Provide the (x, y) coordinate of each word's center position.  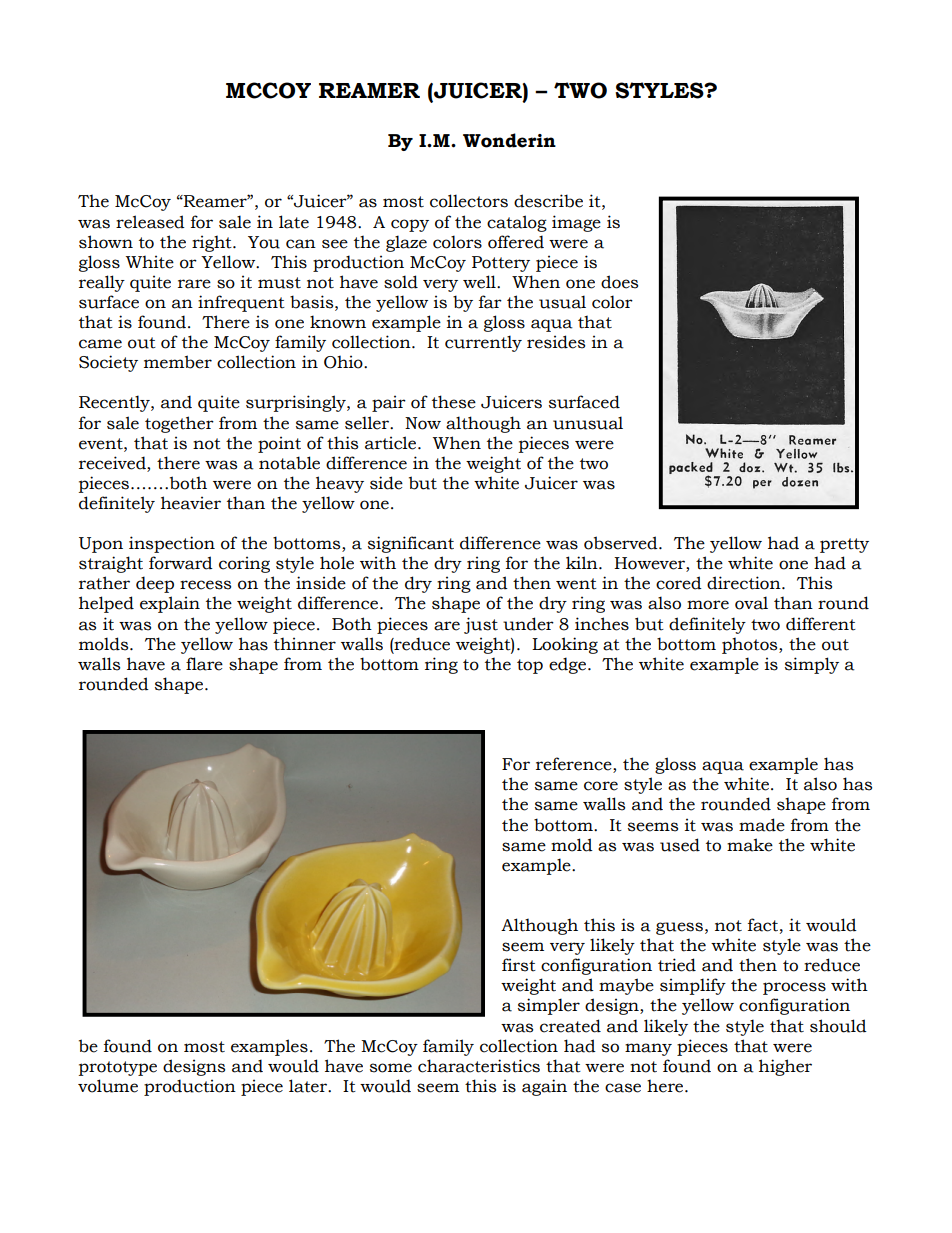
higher (785, 1067)
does (619, 282)
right (213, 243)
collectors (469, 201)
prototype (118, 1068)
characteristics (479, 1066)
